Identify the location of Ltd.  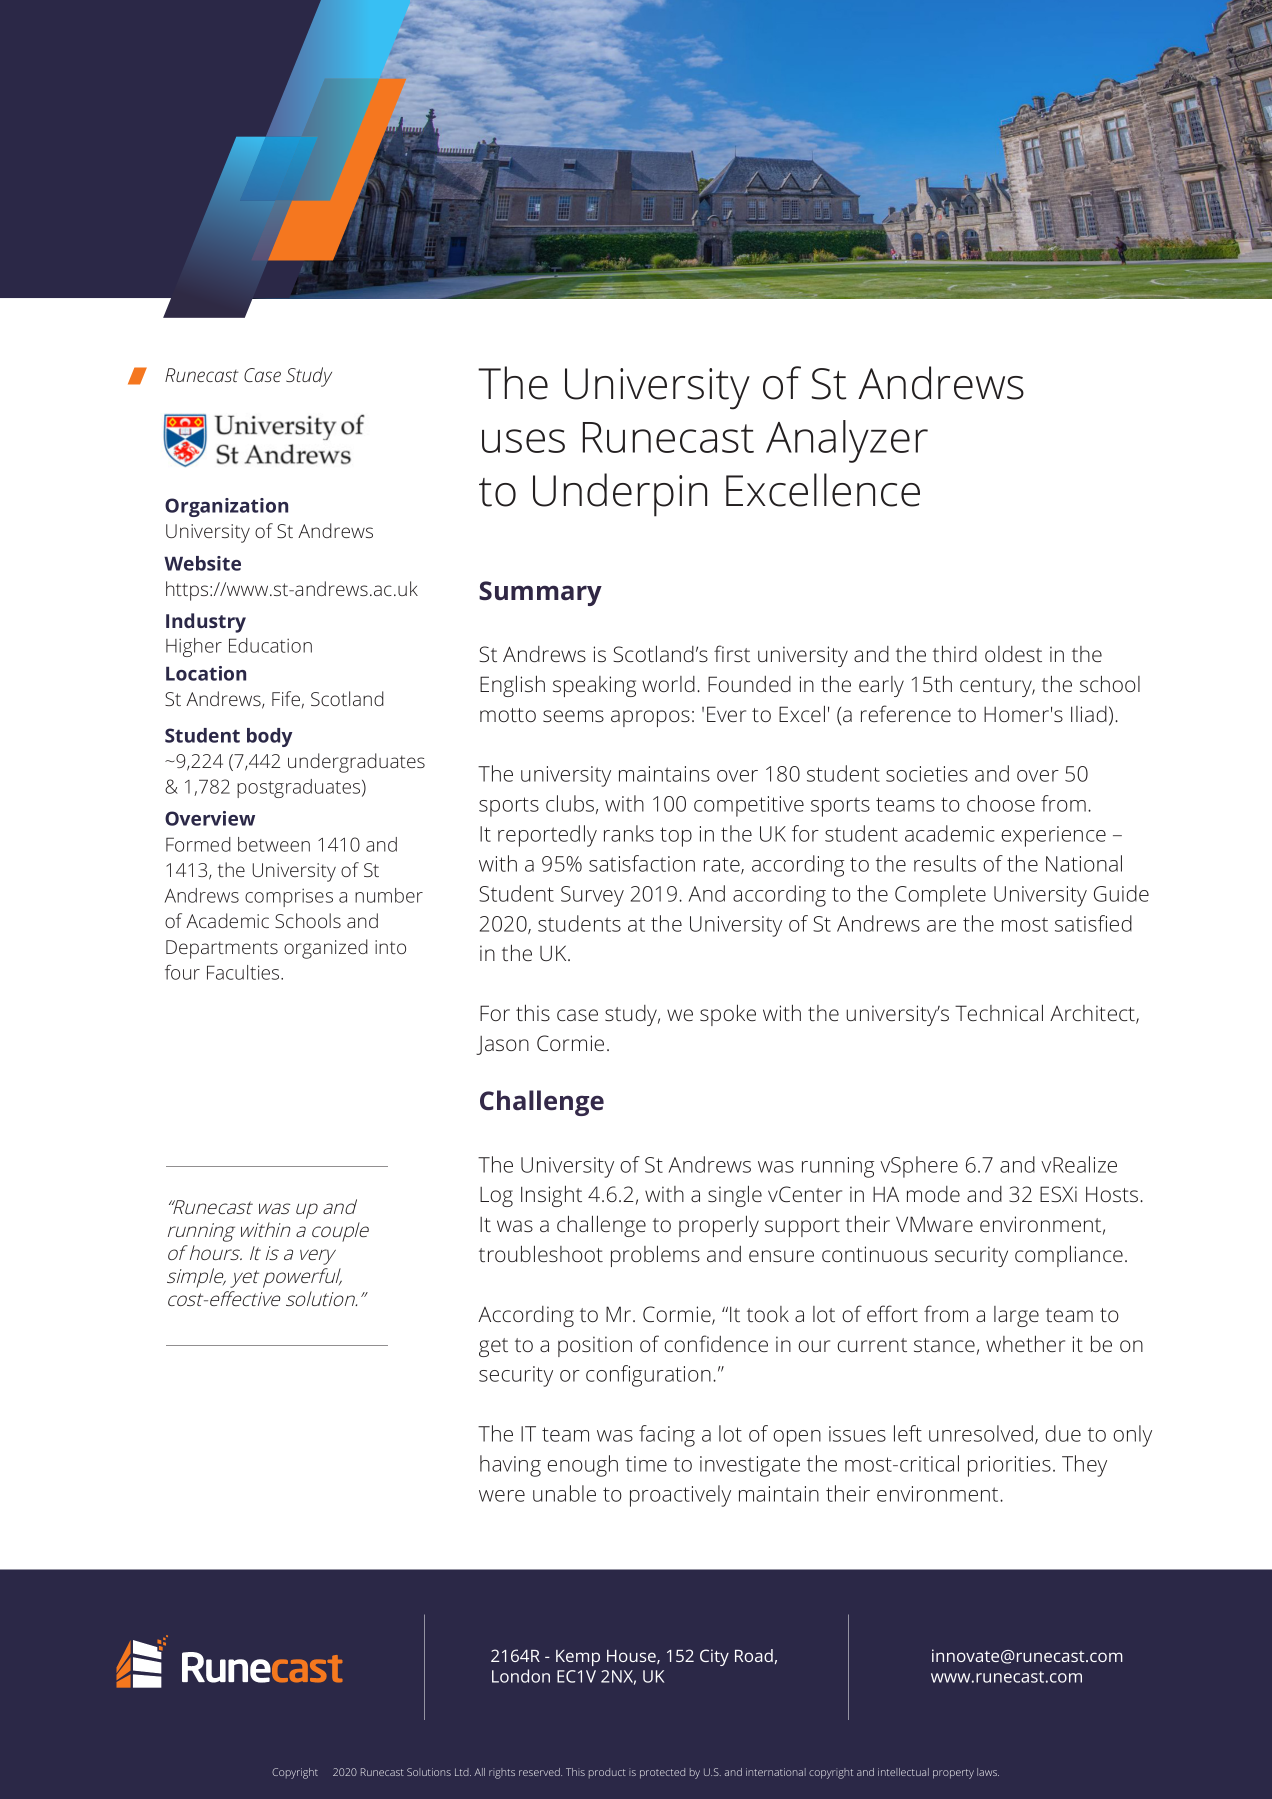
(463, 1772).
